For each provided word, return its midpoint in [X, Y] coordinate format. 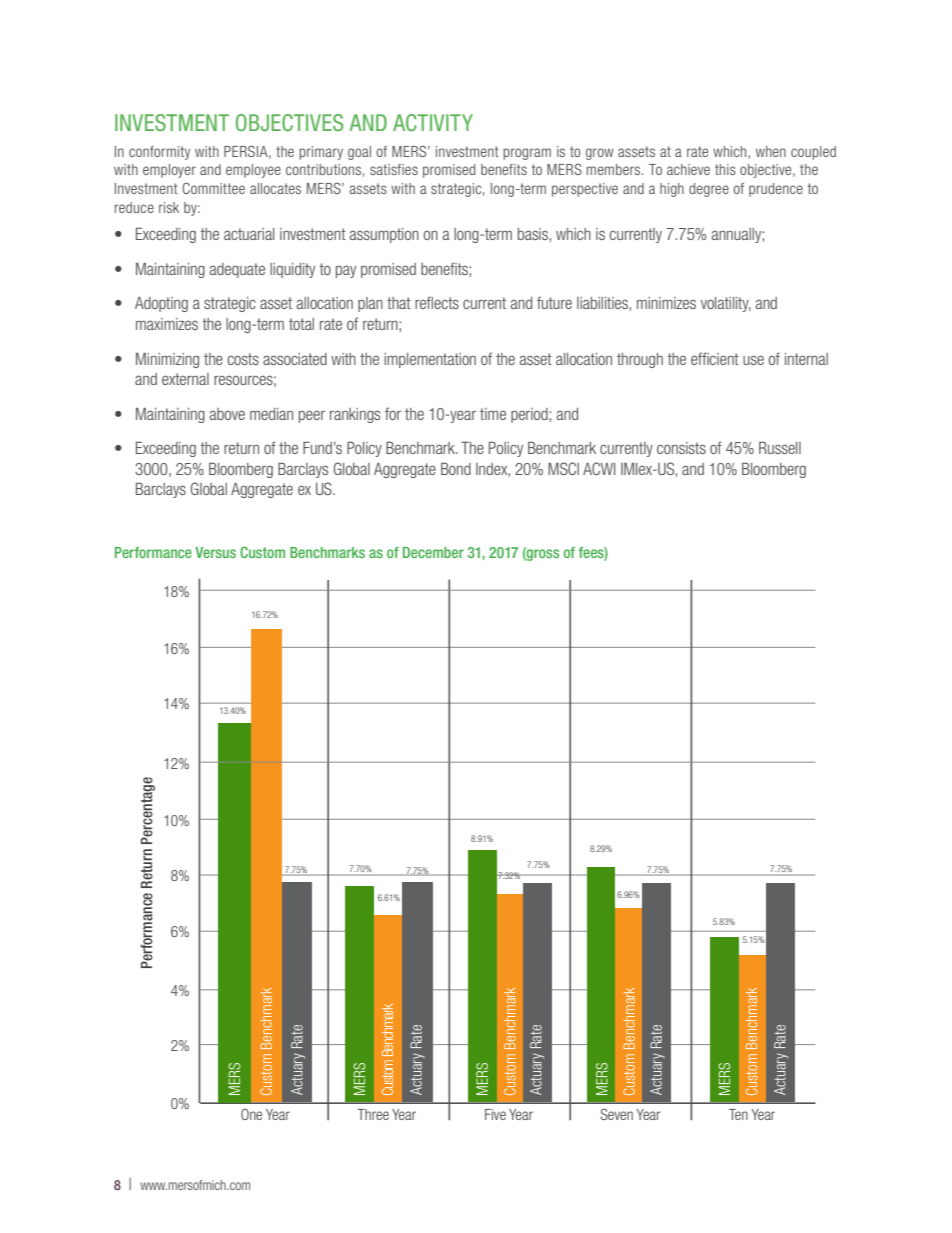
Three [373, 1114]
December [433, 552]
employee [253, 171]
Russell [780, 447]
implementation [430, 360]
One [251, 1114]
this [725, 169]
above [227, 414]
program [527, 154]
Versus [215, 552]
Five [495, 1114]
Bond [456, 468]
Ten [738, 1114]
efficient [715, 358]
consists [681, 448]
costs [243, 359]
